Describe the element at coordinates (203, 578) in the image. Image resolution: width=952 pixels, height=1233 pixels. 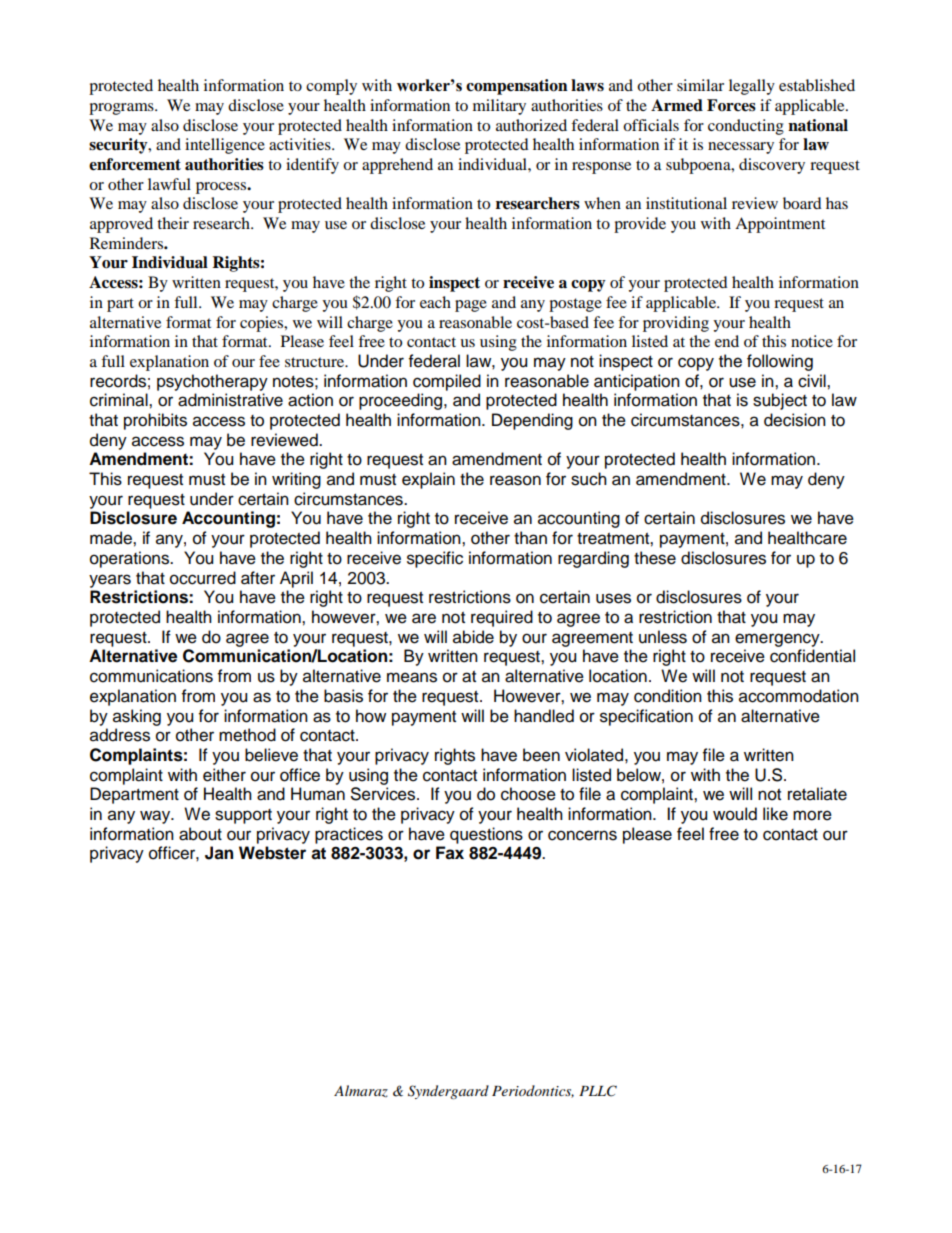
I see `occurred` at that location.
